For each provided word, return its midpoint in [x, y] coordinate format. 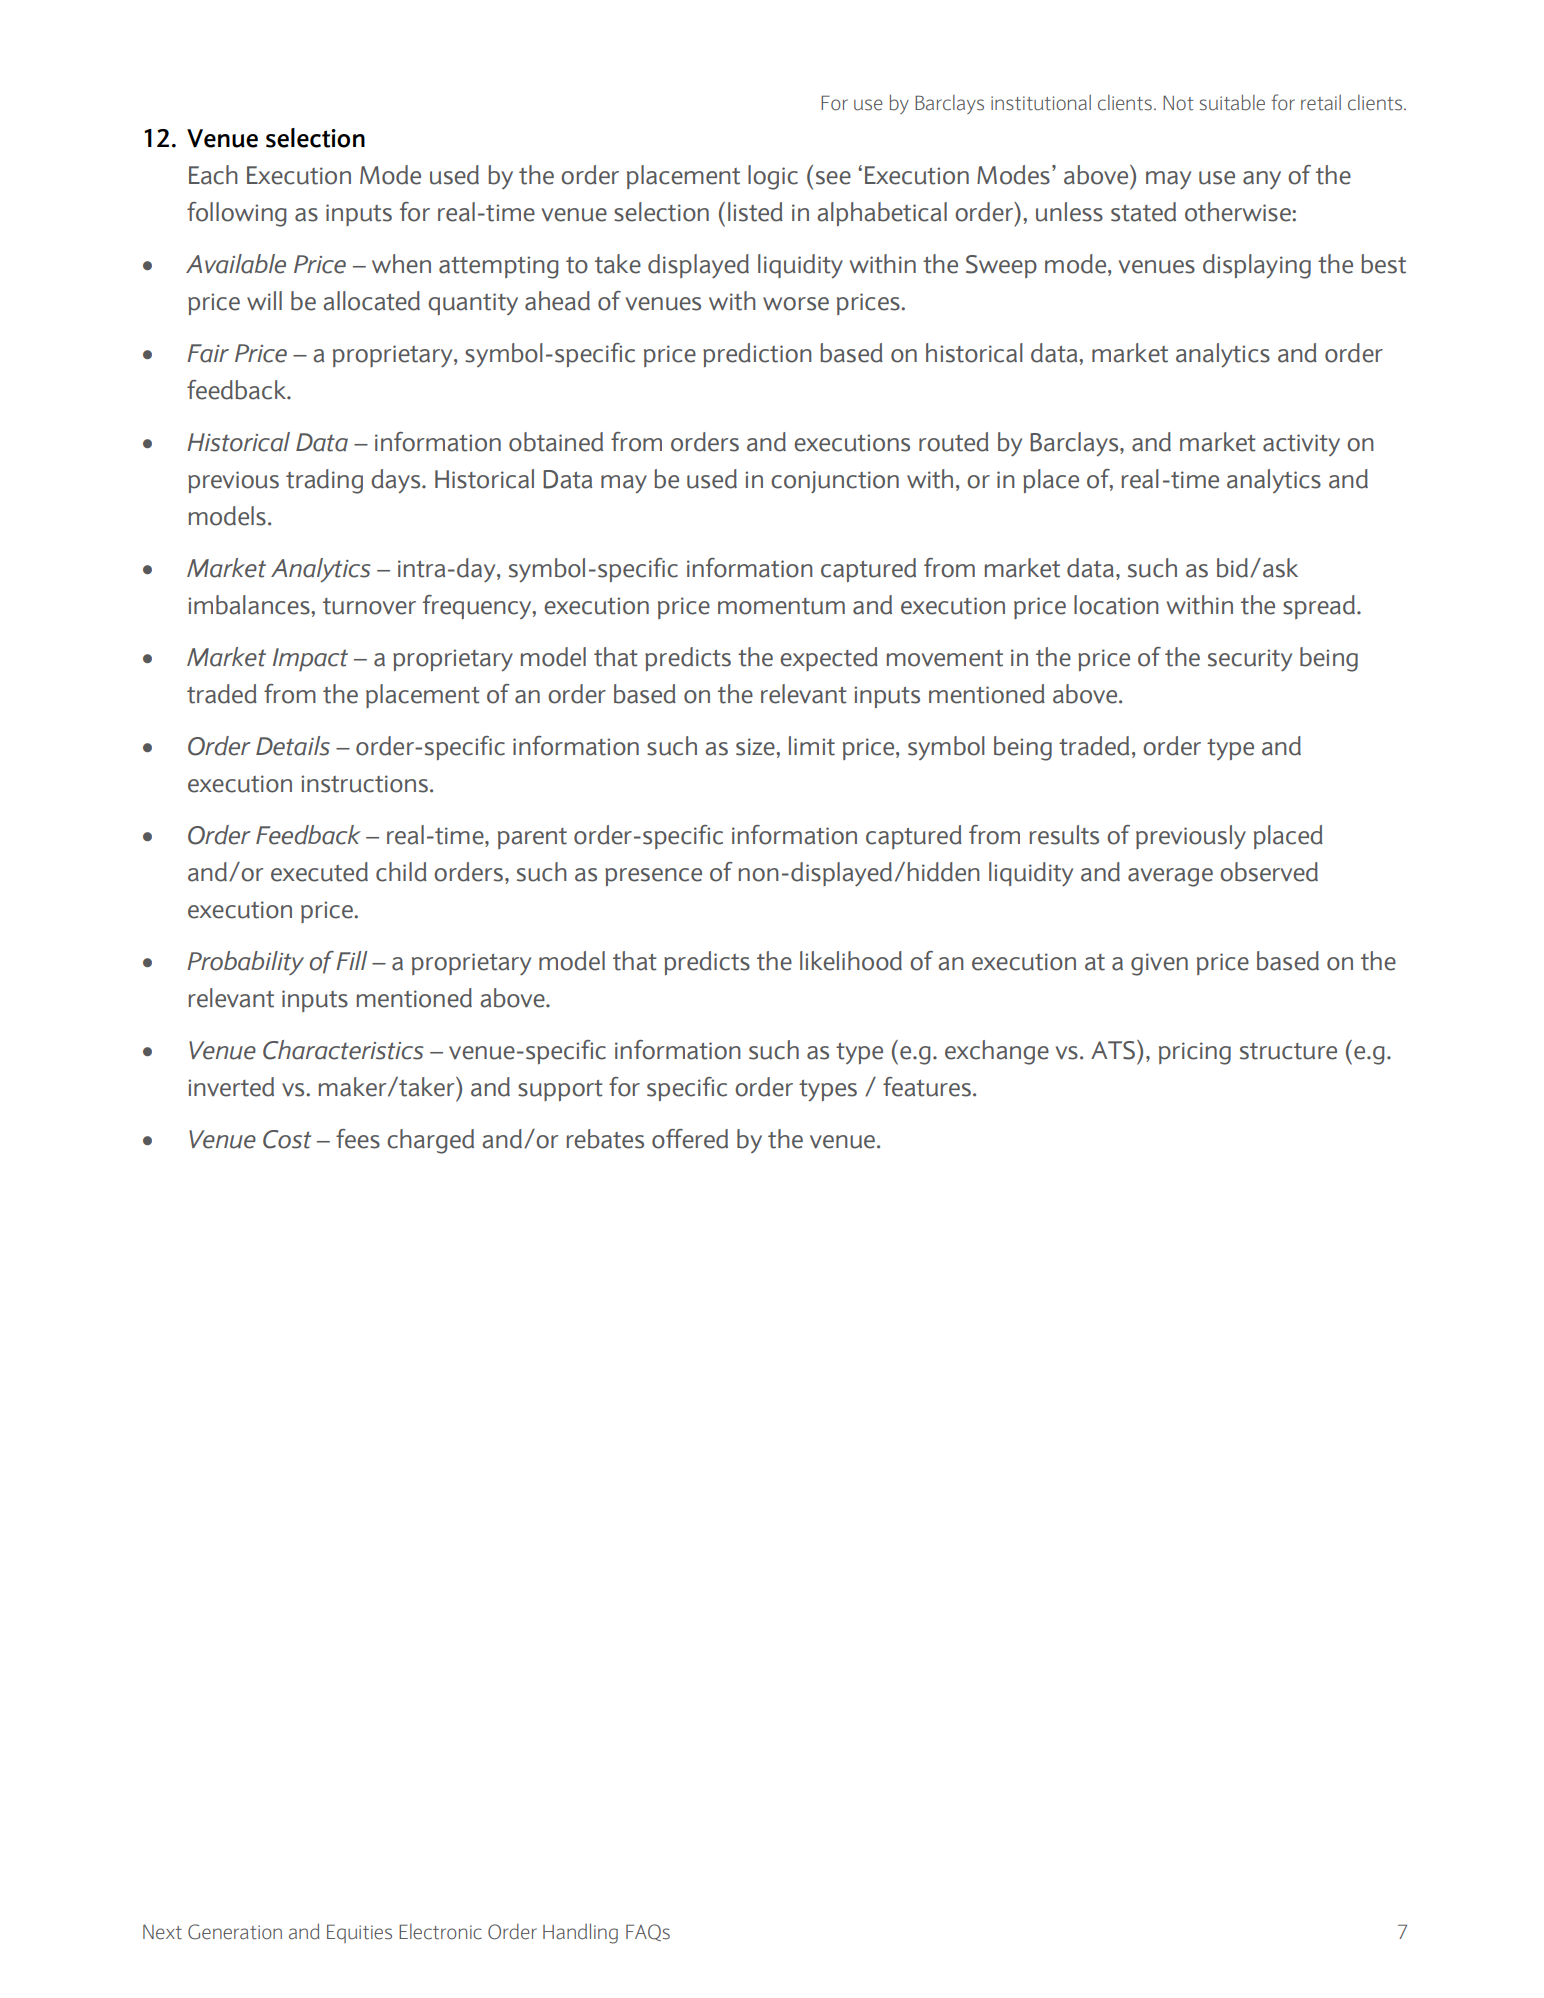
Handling [580, 1933]
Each [213, 175]
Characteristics [343, 1050]
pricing [1195, 1053]
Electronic [440, 1932]
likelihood [851, 961]
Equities [359, 1933]
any [1262, 180]
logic [773, 177]
